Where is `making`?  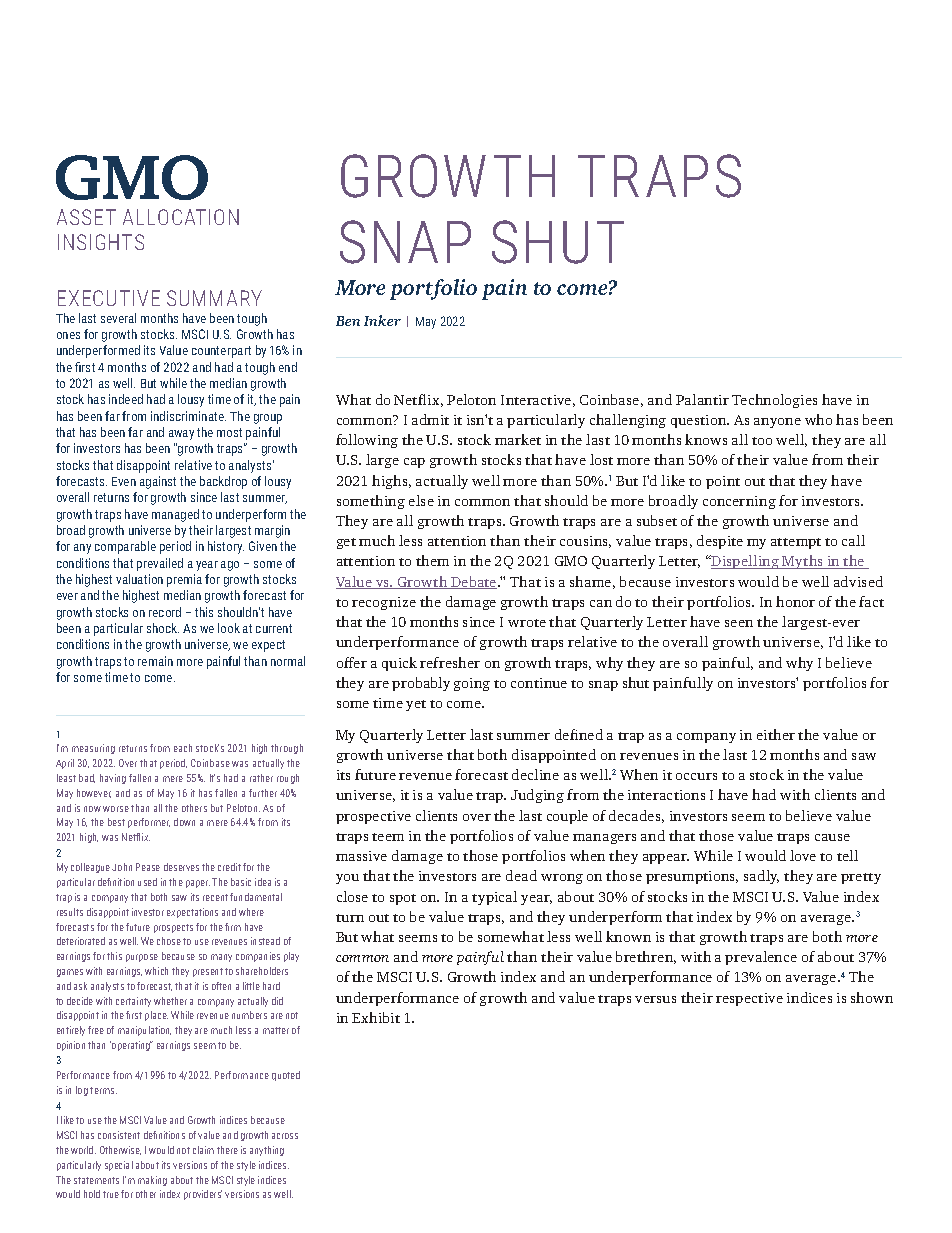 making is located at coordinates (152, 1181).
